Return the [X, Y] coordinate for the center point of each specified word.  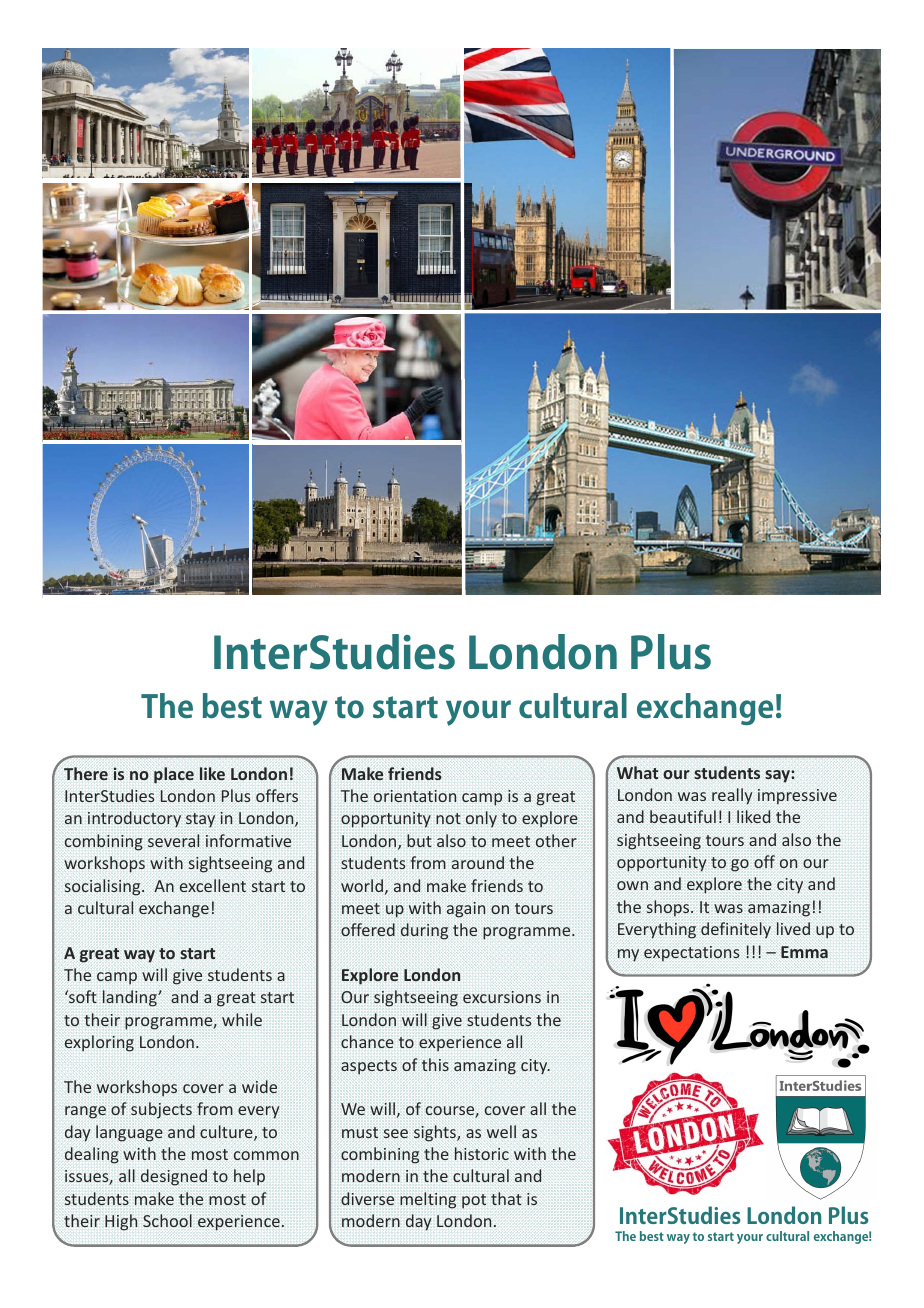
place [174, 775]
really [732, 796]
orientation [415, 796]
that [506, 1198]
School [167, 1220]
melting [428, 1200]
